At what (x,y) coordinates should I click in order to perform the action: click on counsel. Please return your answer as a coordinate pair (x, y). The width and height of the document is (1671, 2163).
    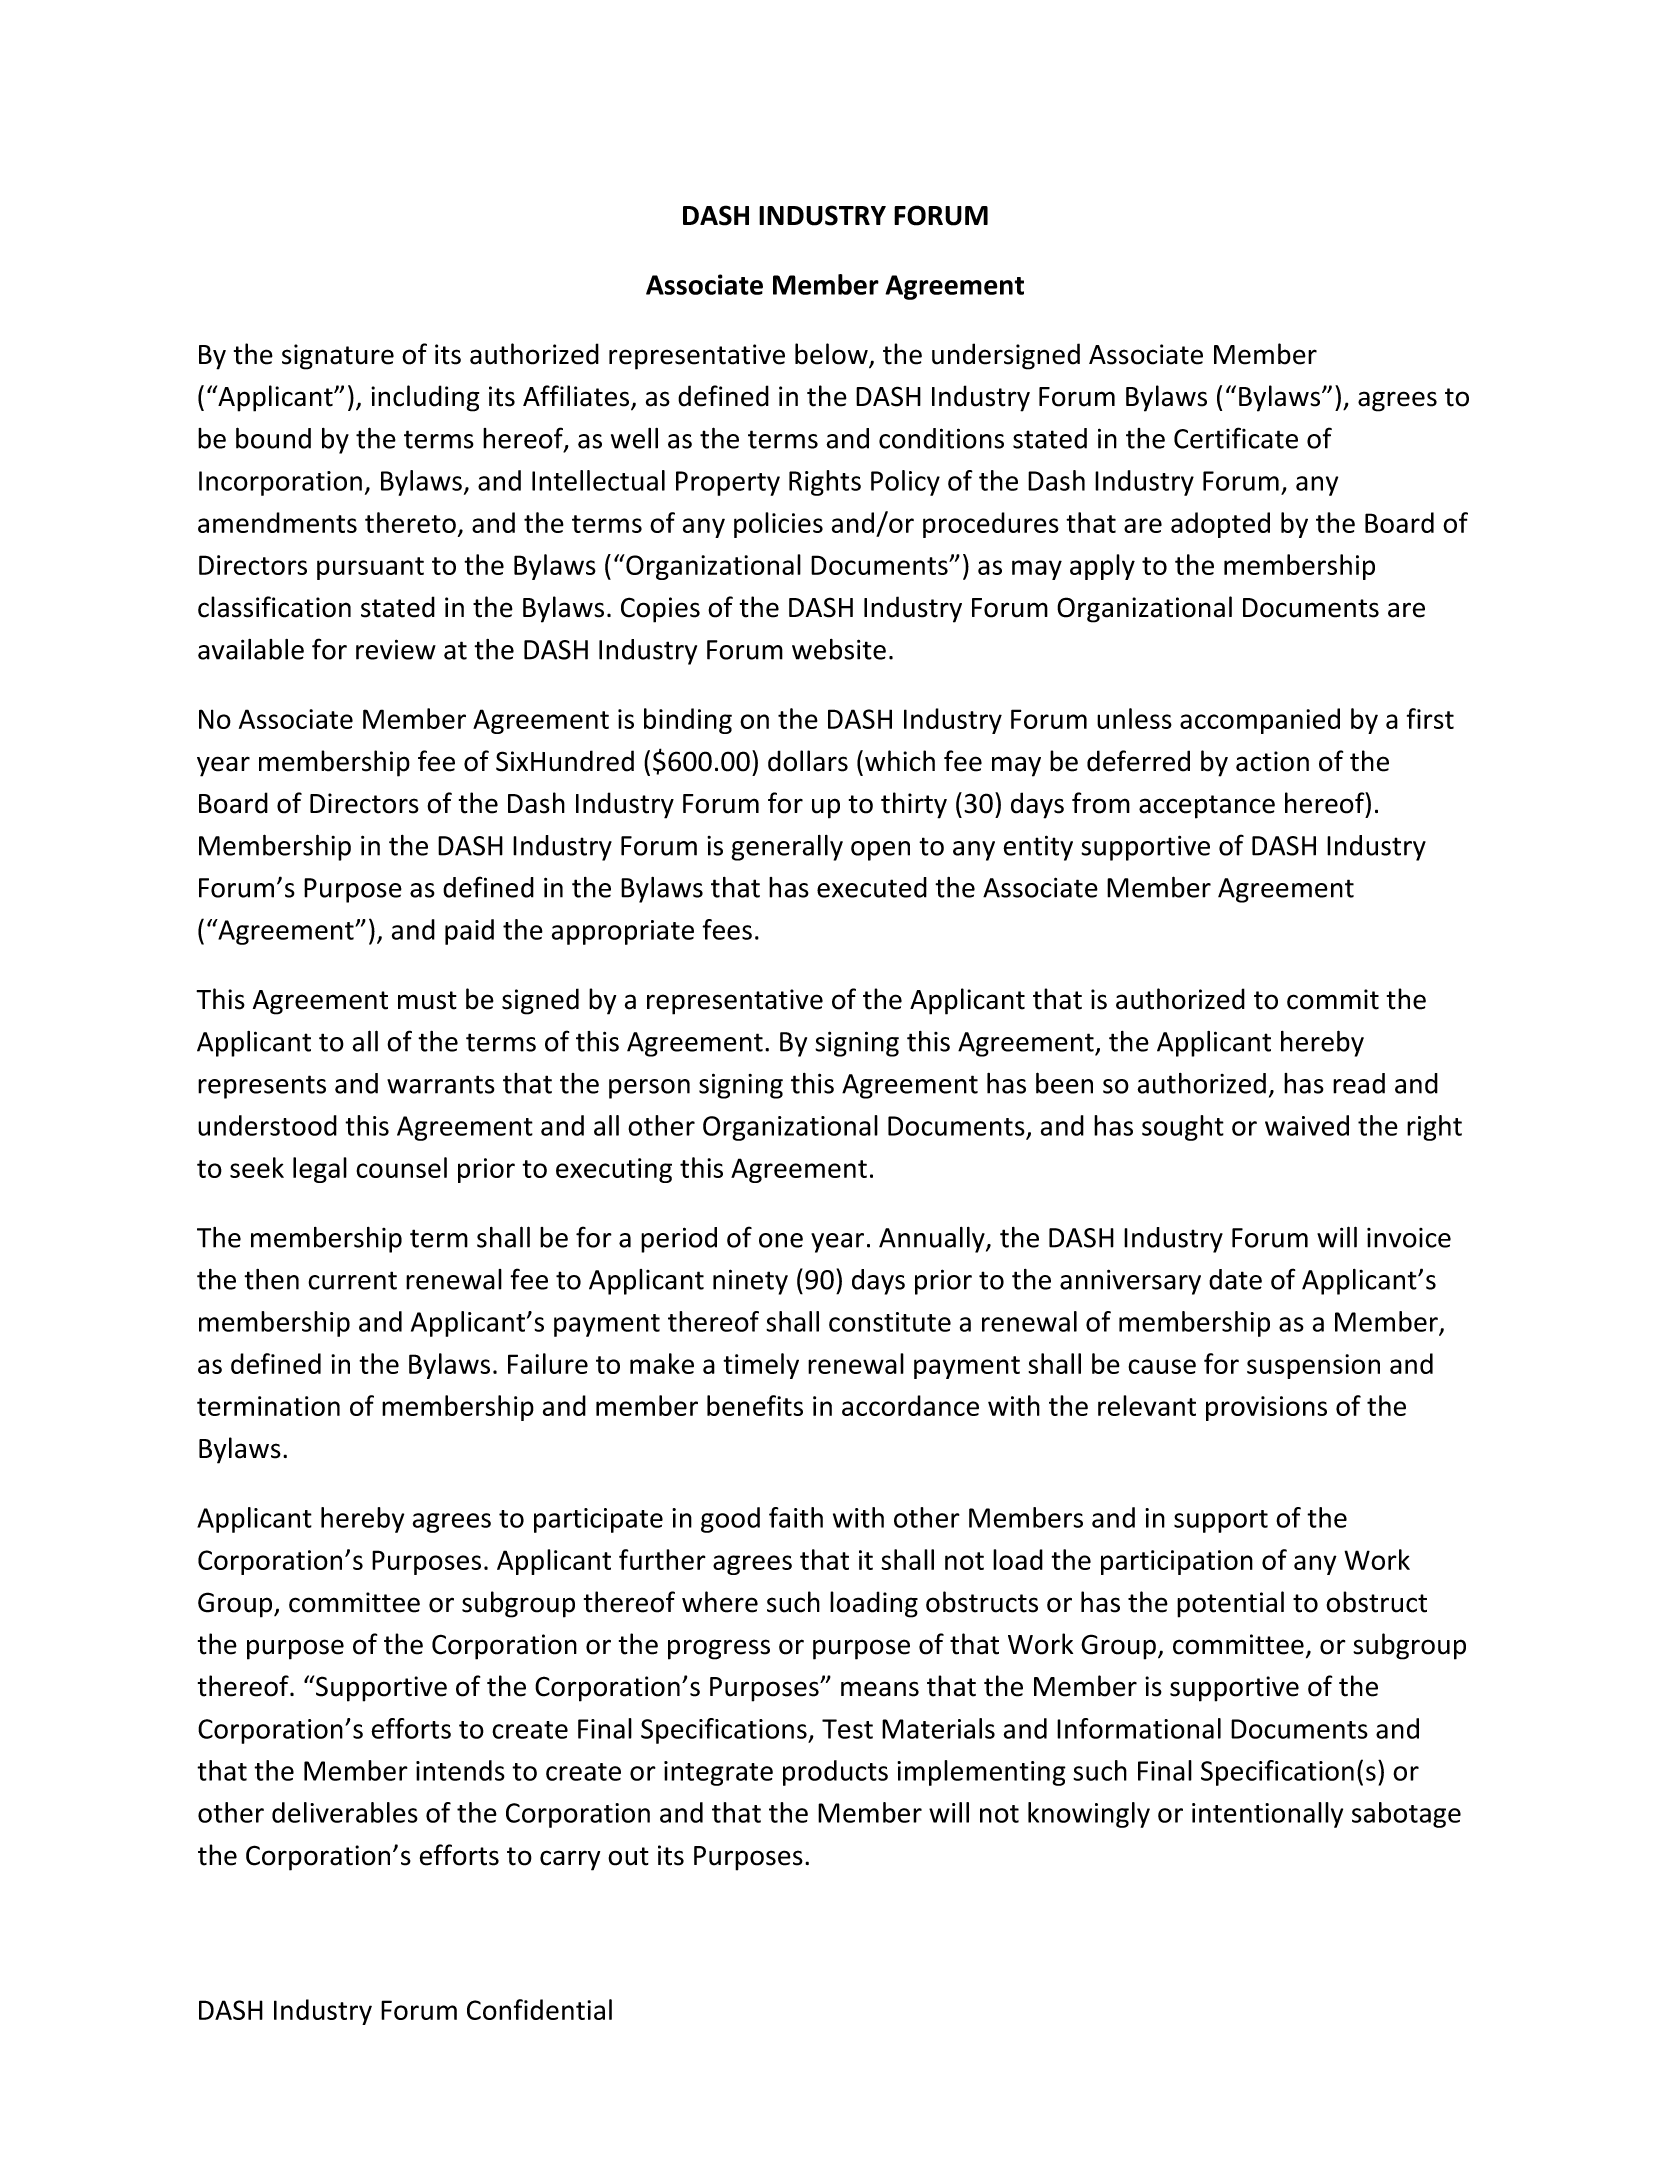
    Looking at the image, I should click on (401, 1167).
